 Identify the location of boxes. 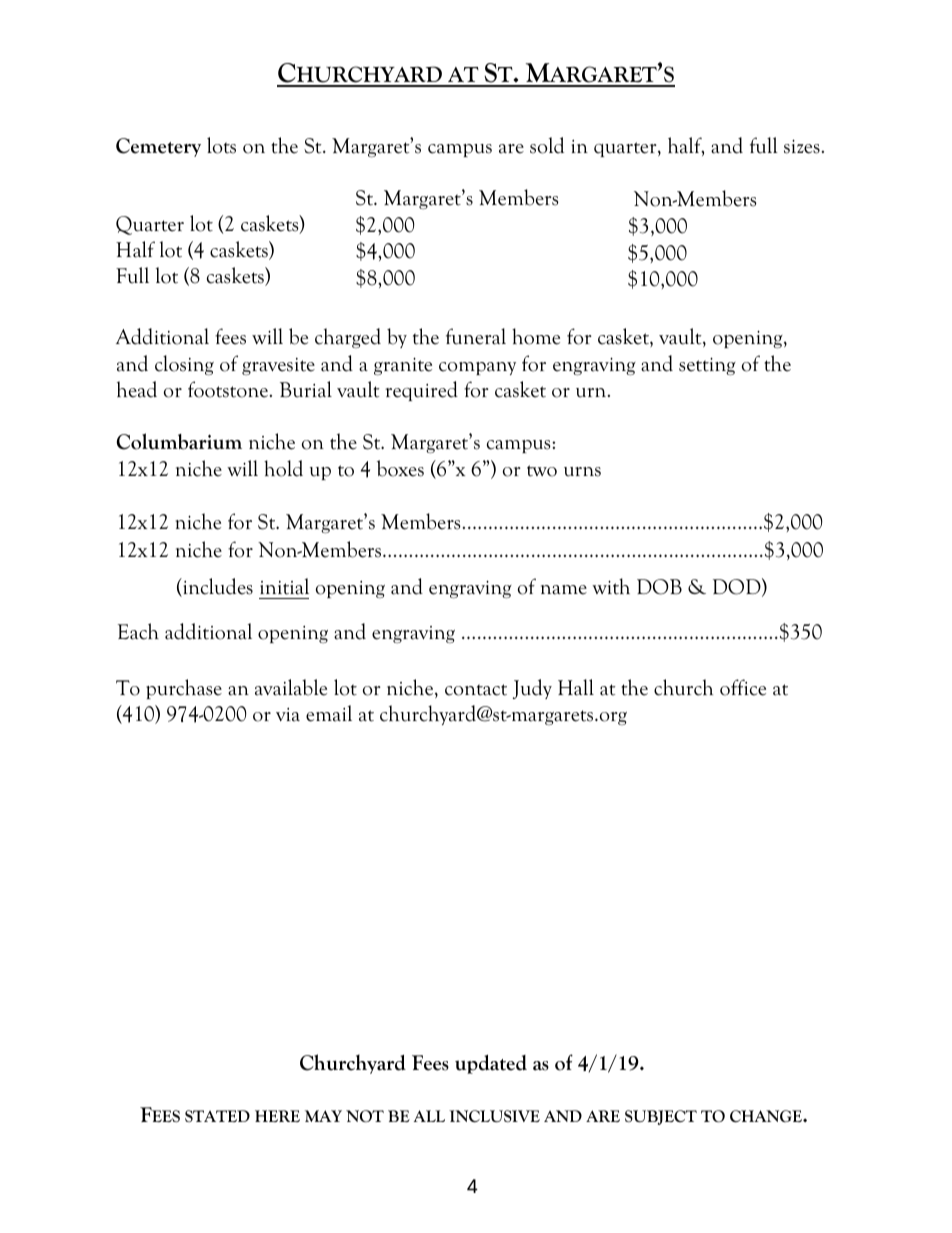
(400, 468).
